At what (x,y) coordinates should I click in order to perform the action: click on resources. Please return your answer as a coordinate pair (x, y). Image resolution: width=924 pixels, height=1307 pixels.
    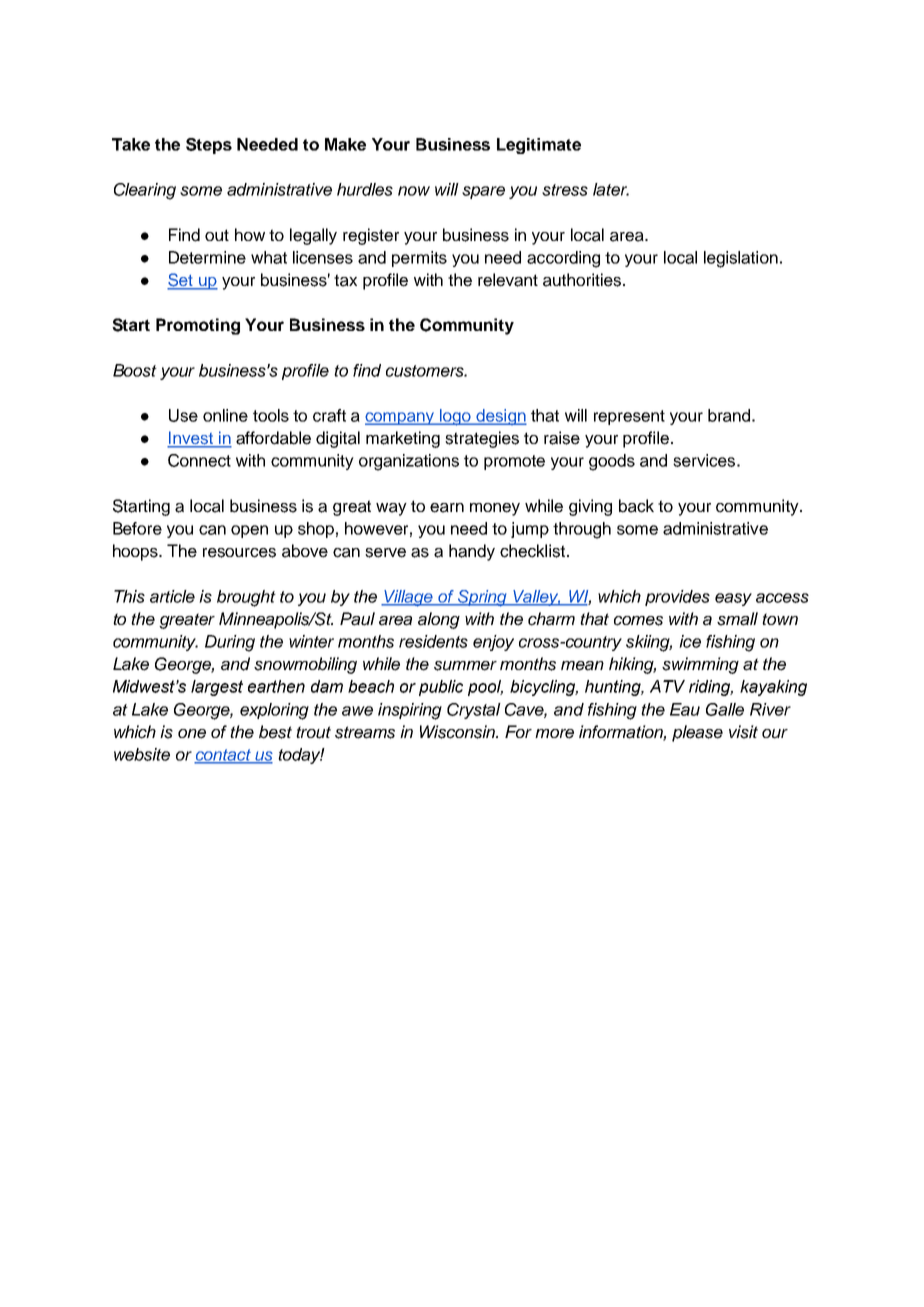
    Looking at the image, I should click on (239, 553).
